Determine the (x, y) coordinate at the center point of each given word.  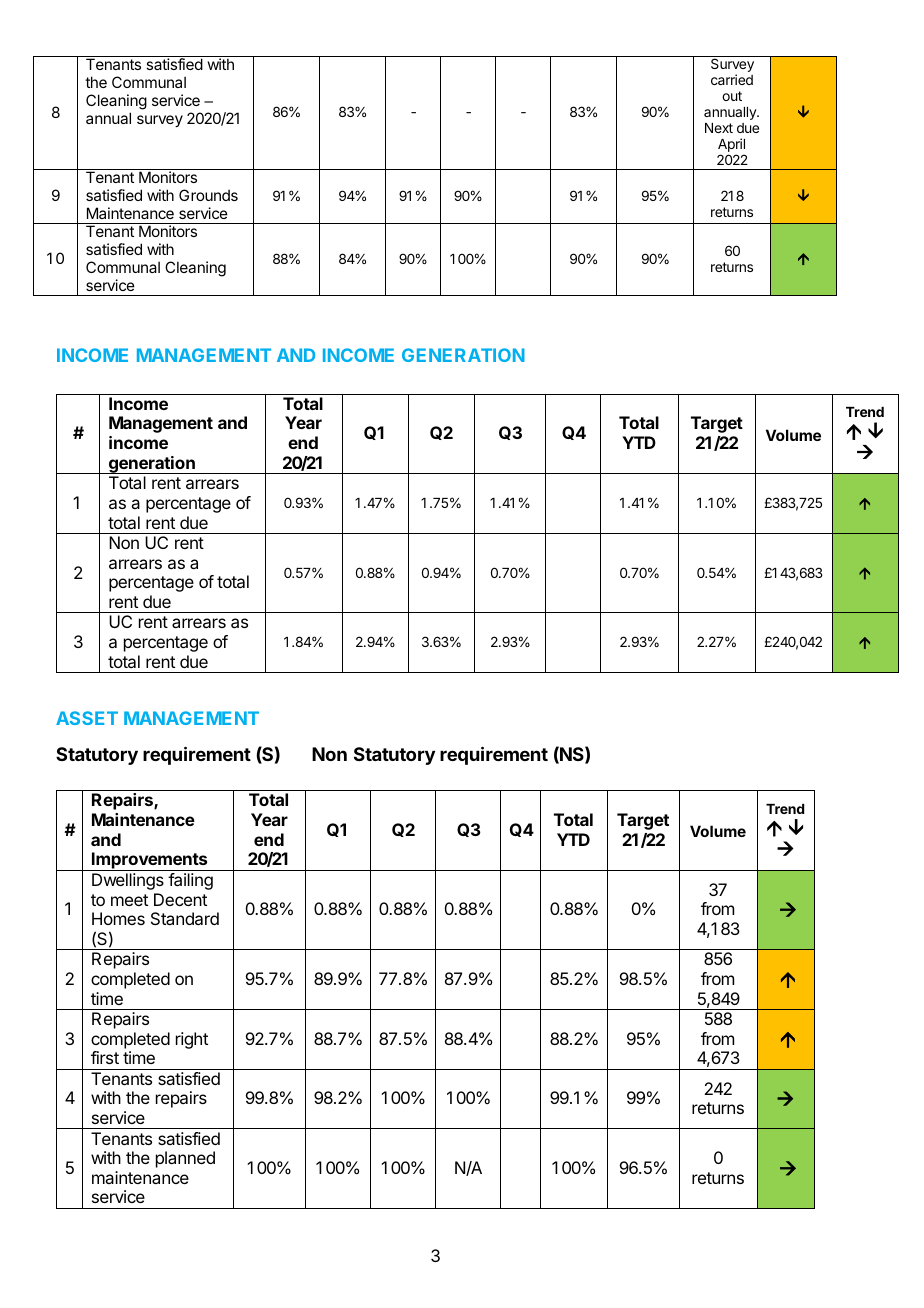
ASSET (87, 718)
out (732, 96)
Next (719, 128)
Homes (118, 918)
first (105, 1057)
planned (185, 1159)
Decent (180, 899)
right (192, 1040)
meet (129, 900)
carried (732, 79)
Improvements (150, 861)
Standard (185, 918)
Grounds (208, 195)
